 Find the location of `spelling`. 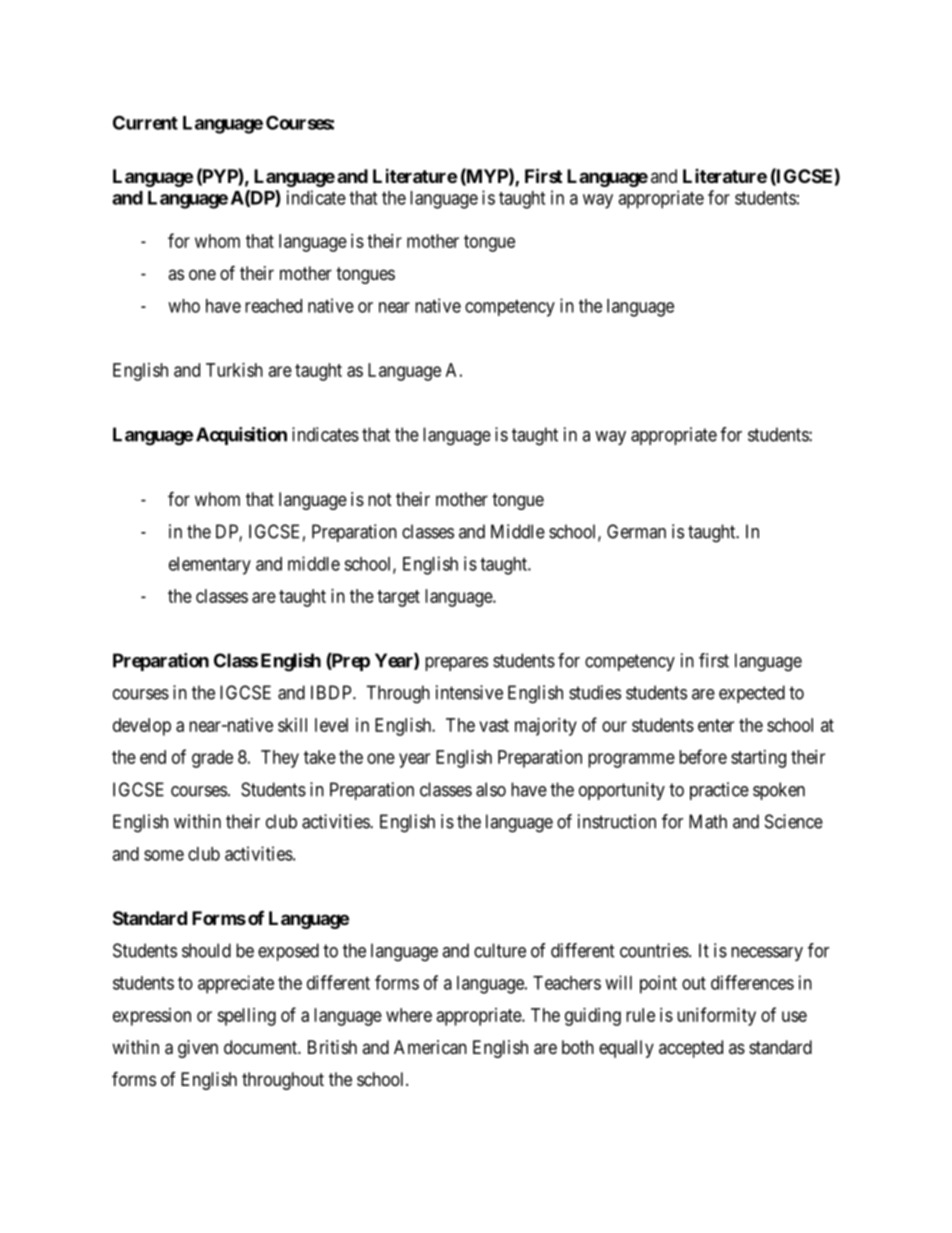

spelling is located at coordinates (246, 1017).
